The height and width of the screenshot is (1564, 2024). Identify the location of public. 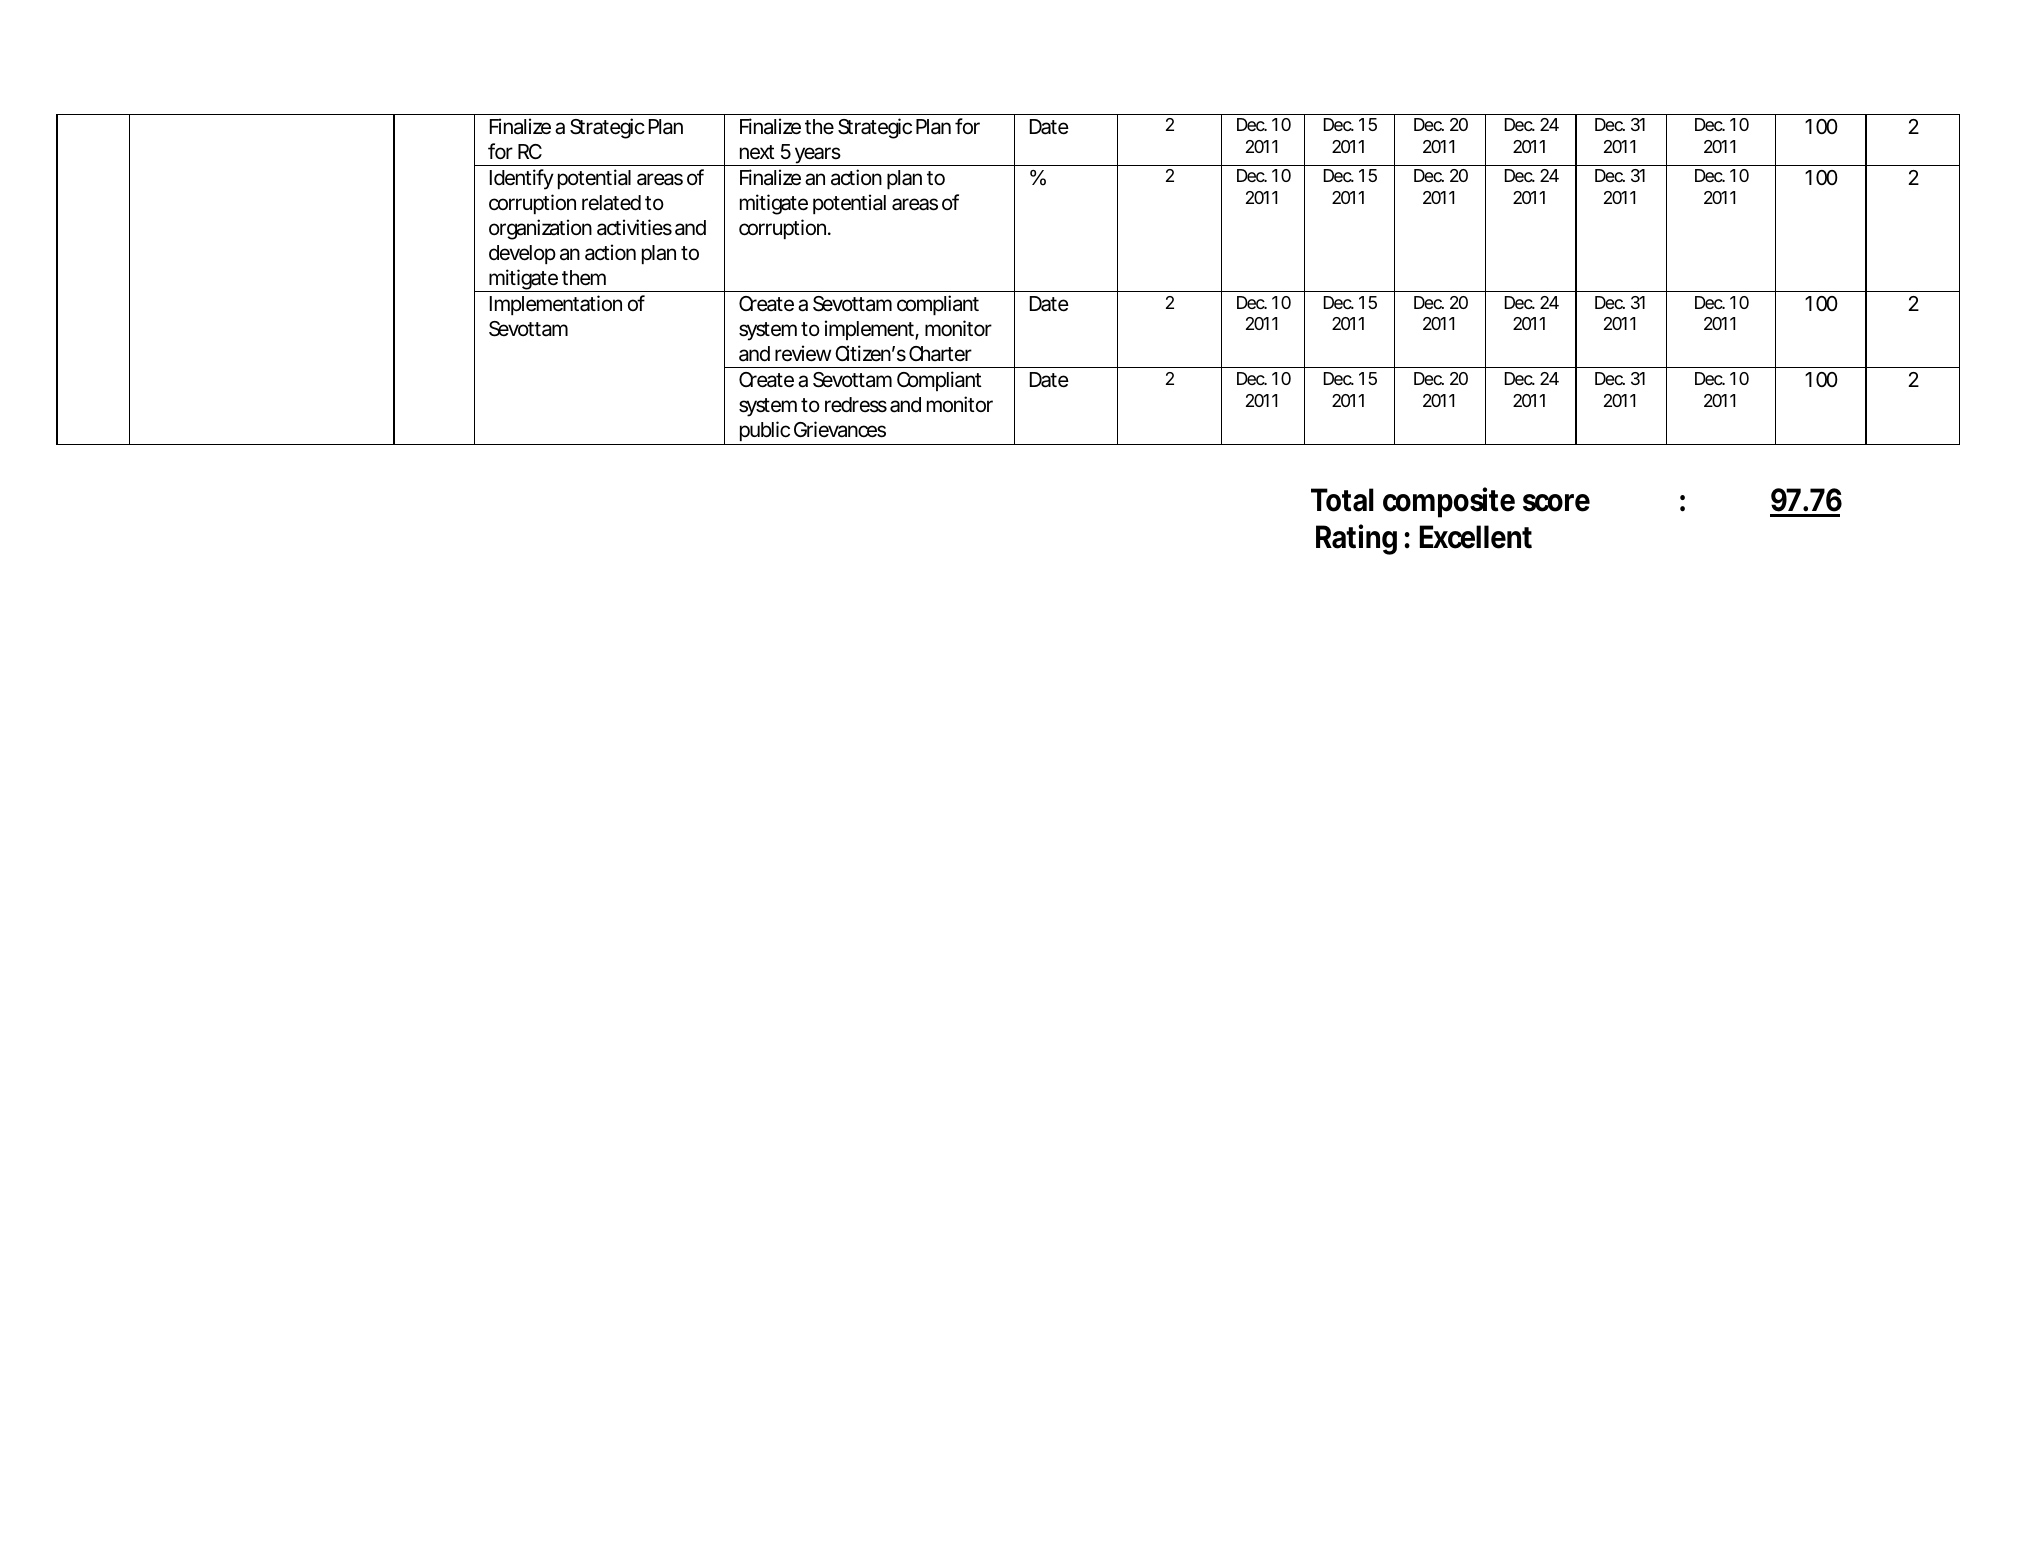
(765, 433).
